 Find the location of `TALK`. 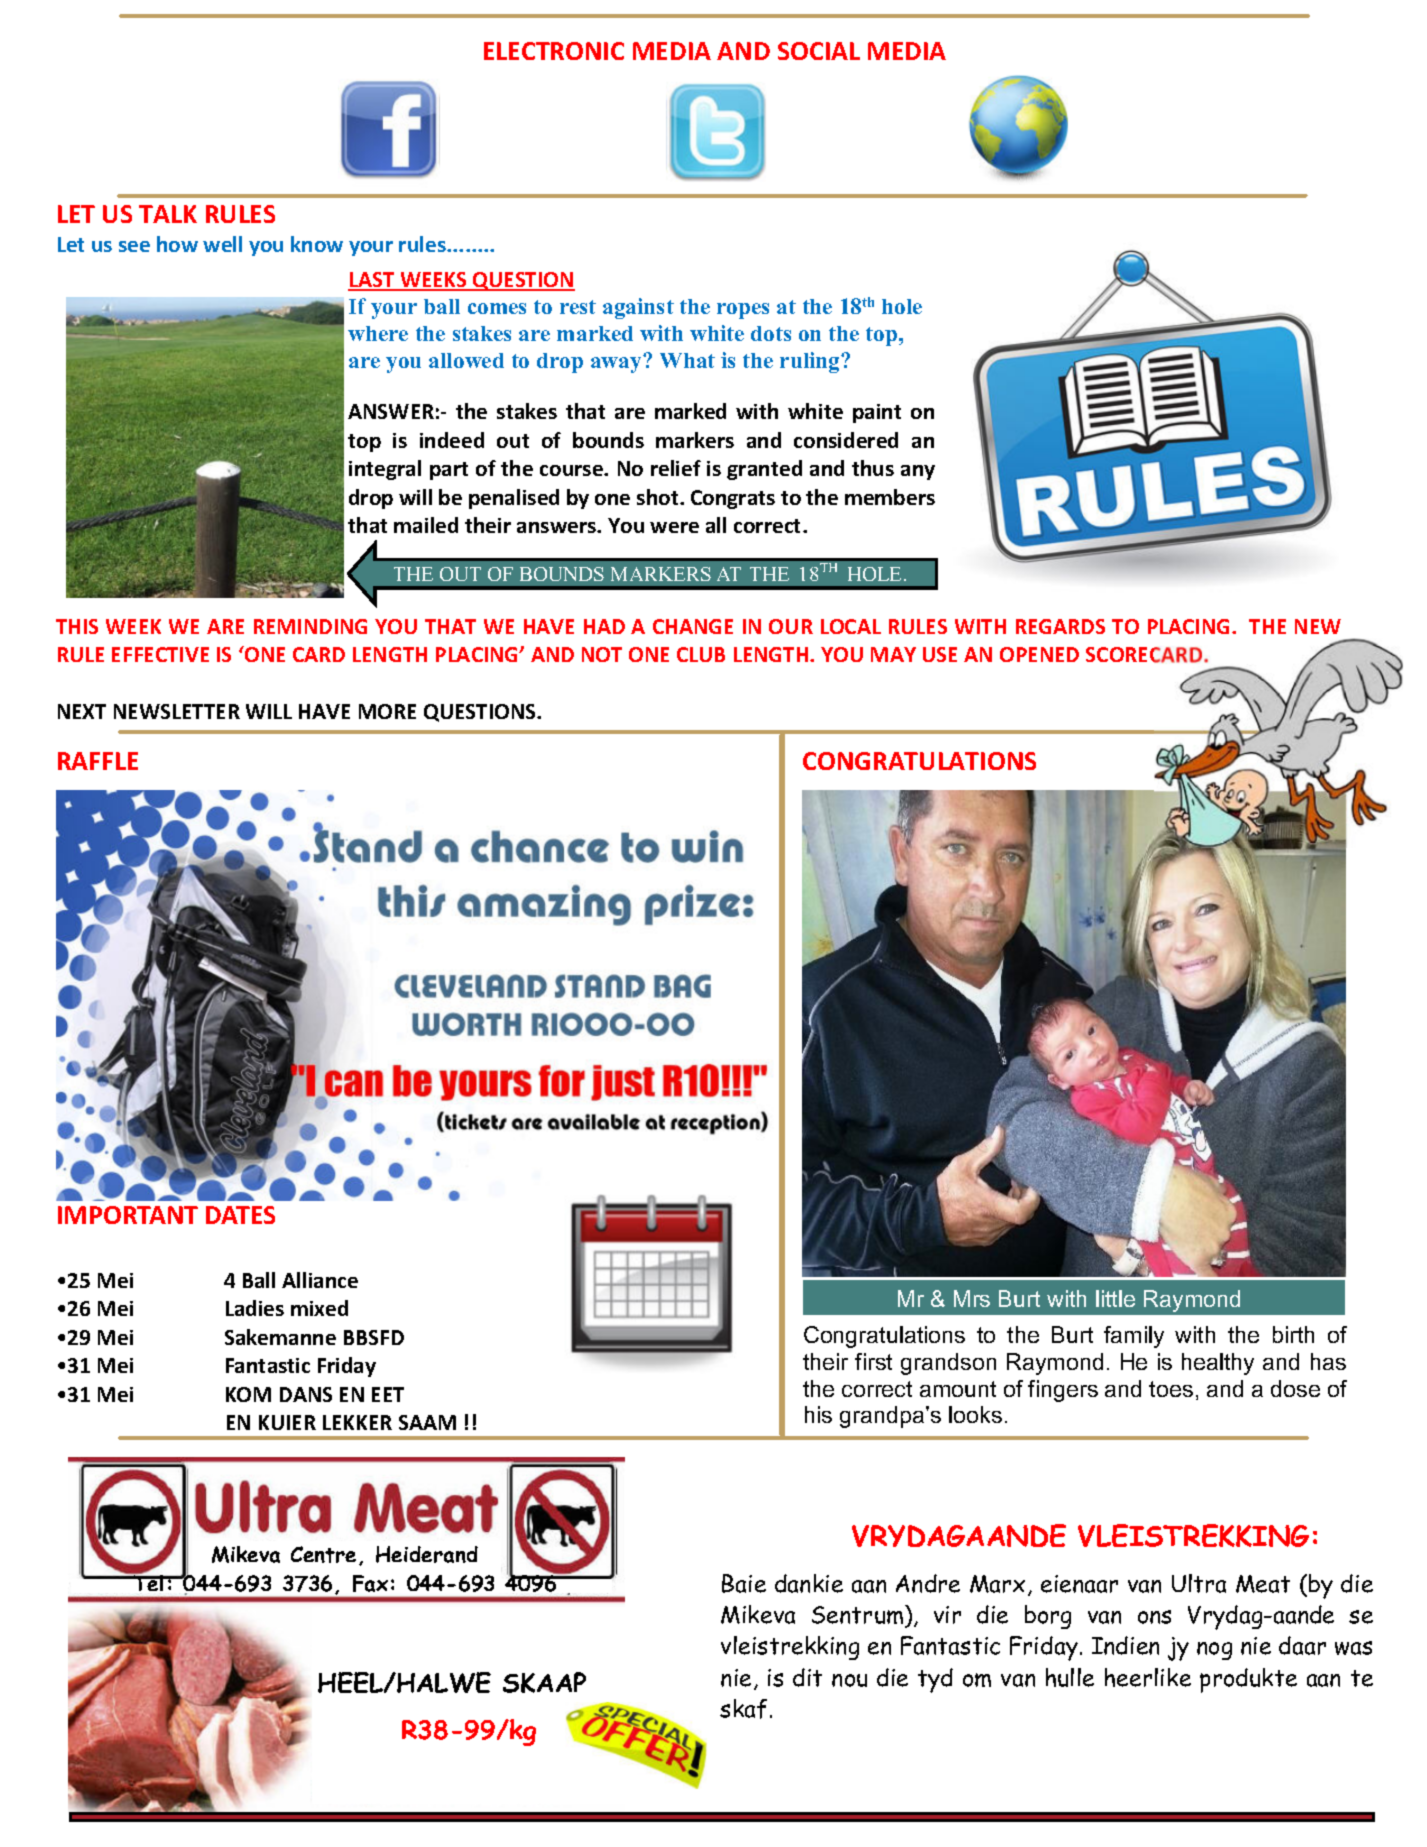

TALK is located at coordinates (168, 214).
